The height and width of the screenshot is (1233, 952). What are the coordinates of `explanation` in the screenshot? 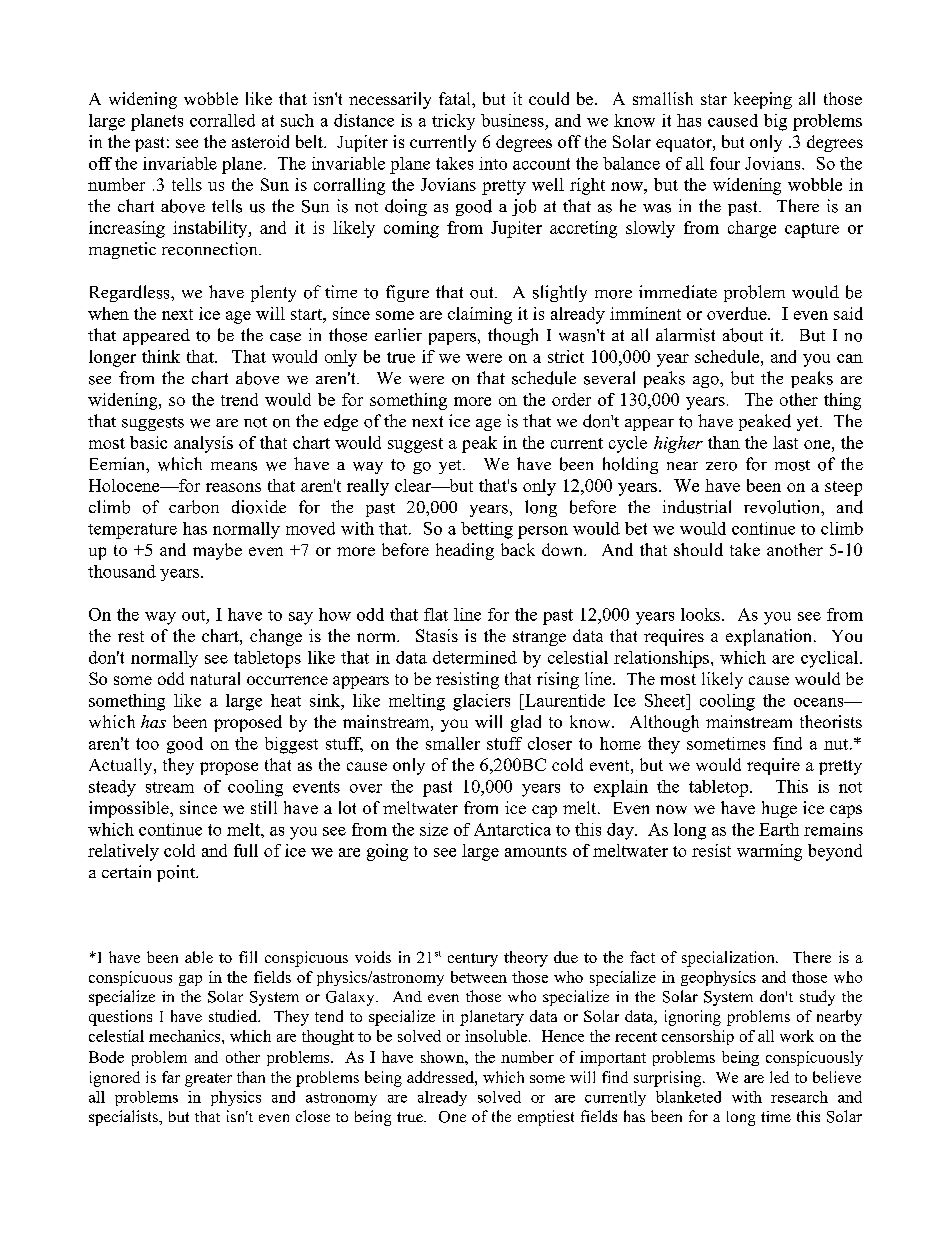 It's located at (770, 637).
